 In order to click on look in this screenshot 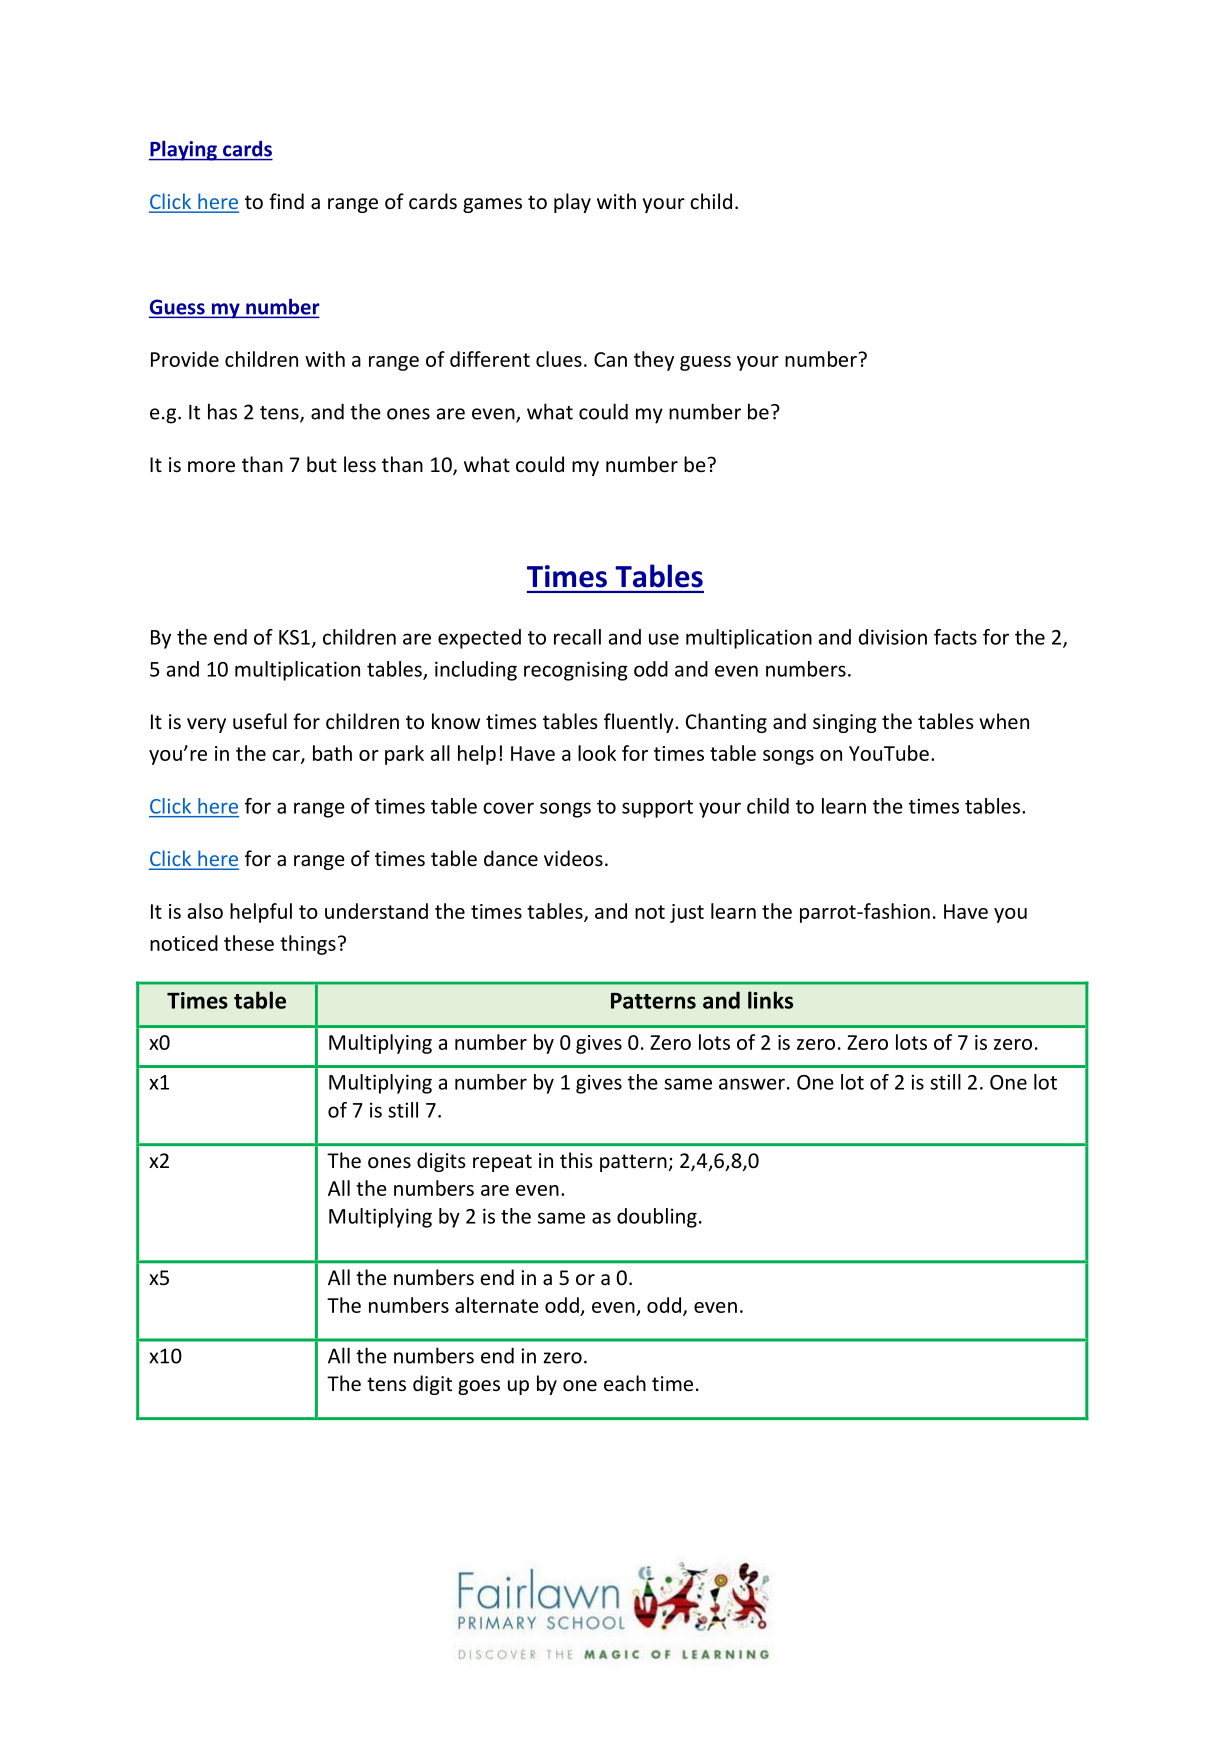, I will do `click(597, 753)`.
